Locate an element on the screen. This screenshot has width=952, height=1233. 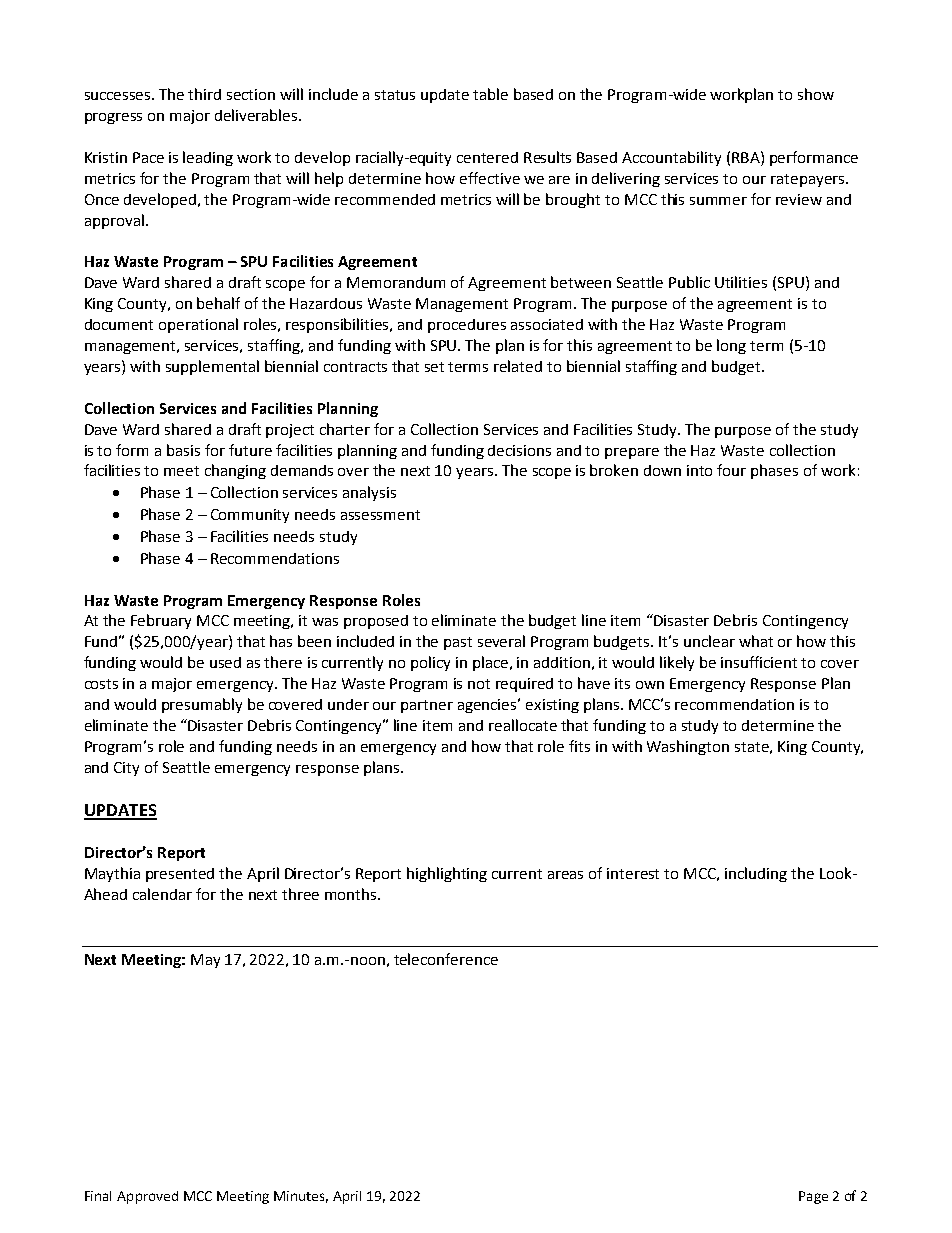
centered is located at coordinates (487, 157).
